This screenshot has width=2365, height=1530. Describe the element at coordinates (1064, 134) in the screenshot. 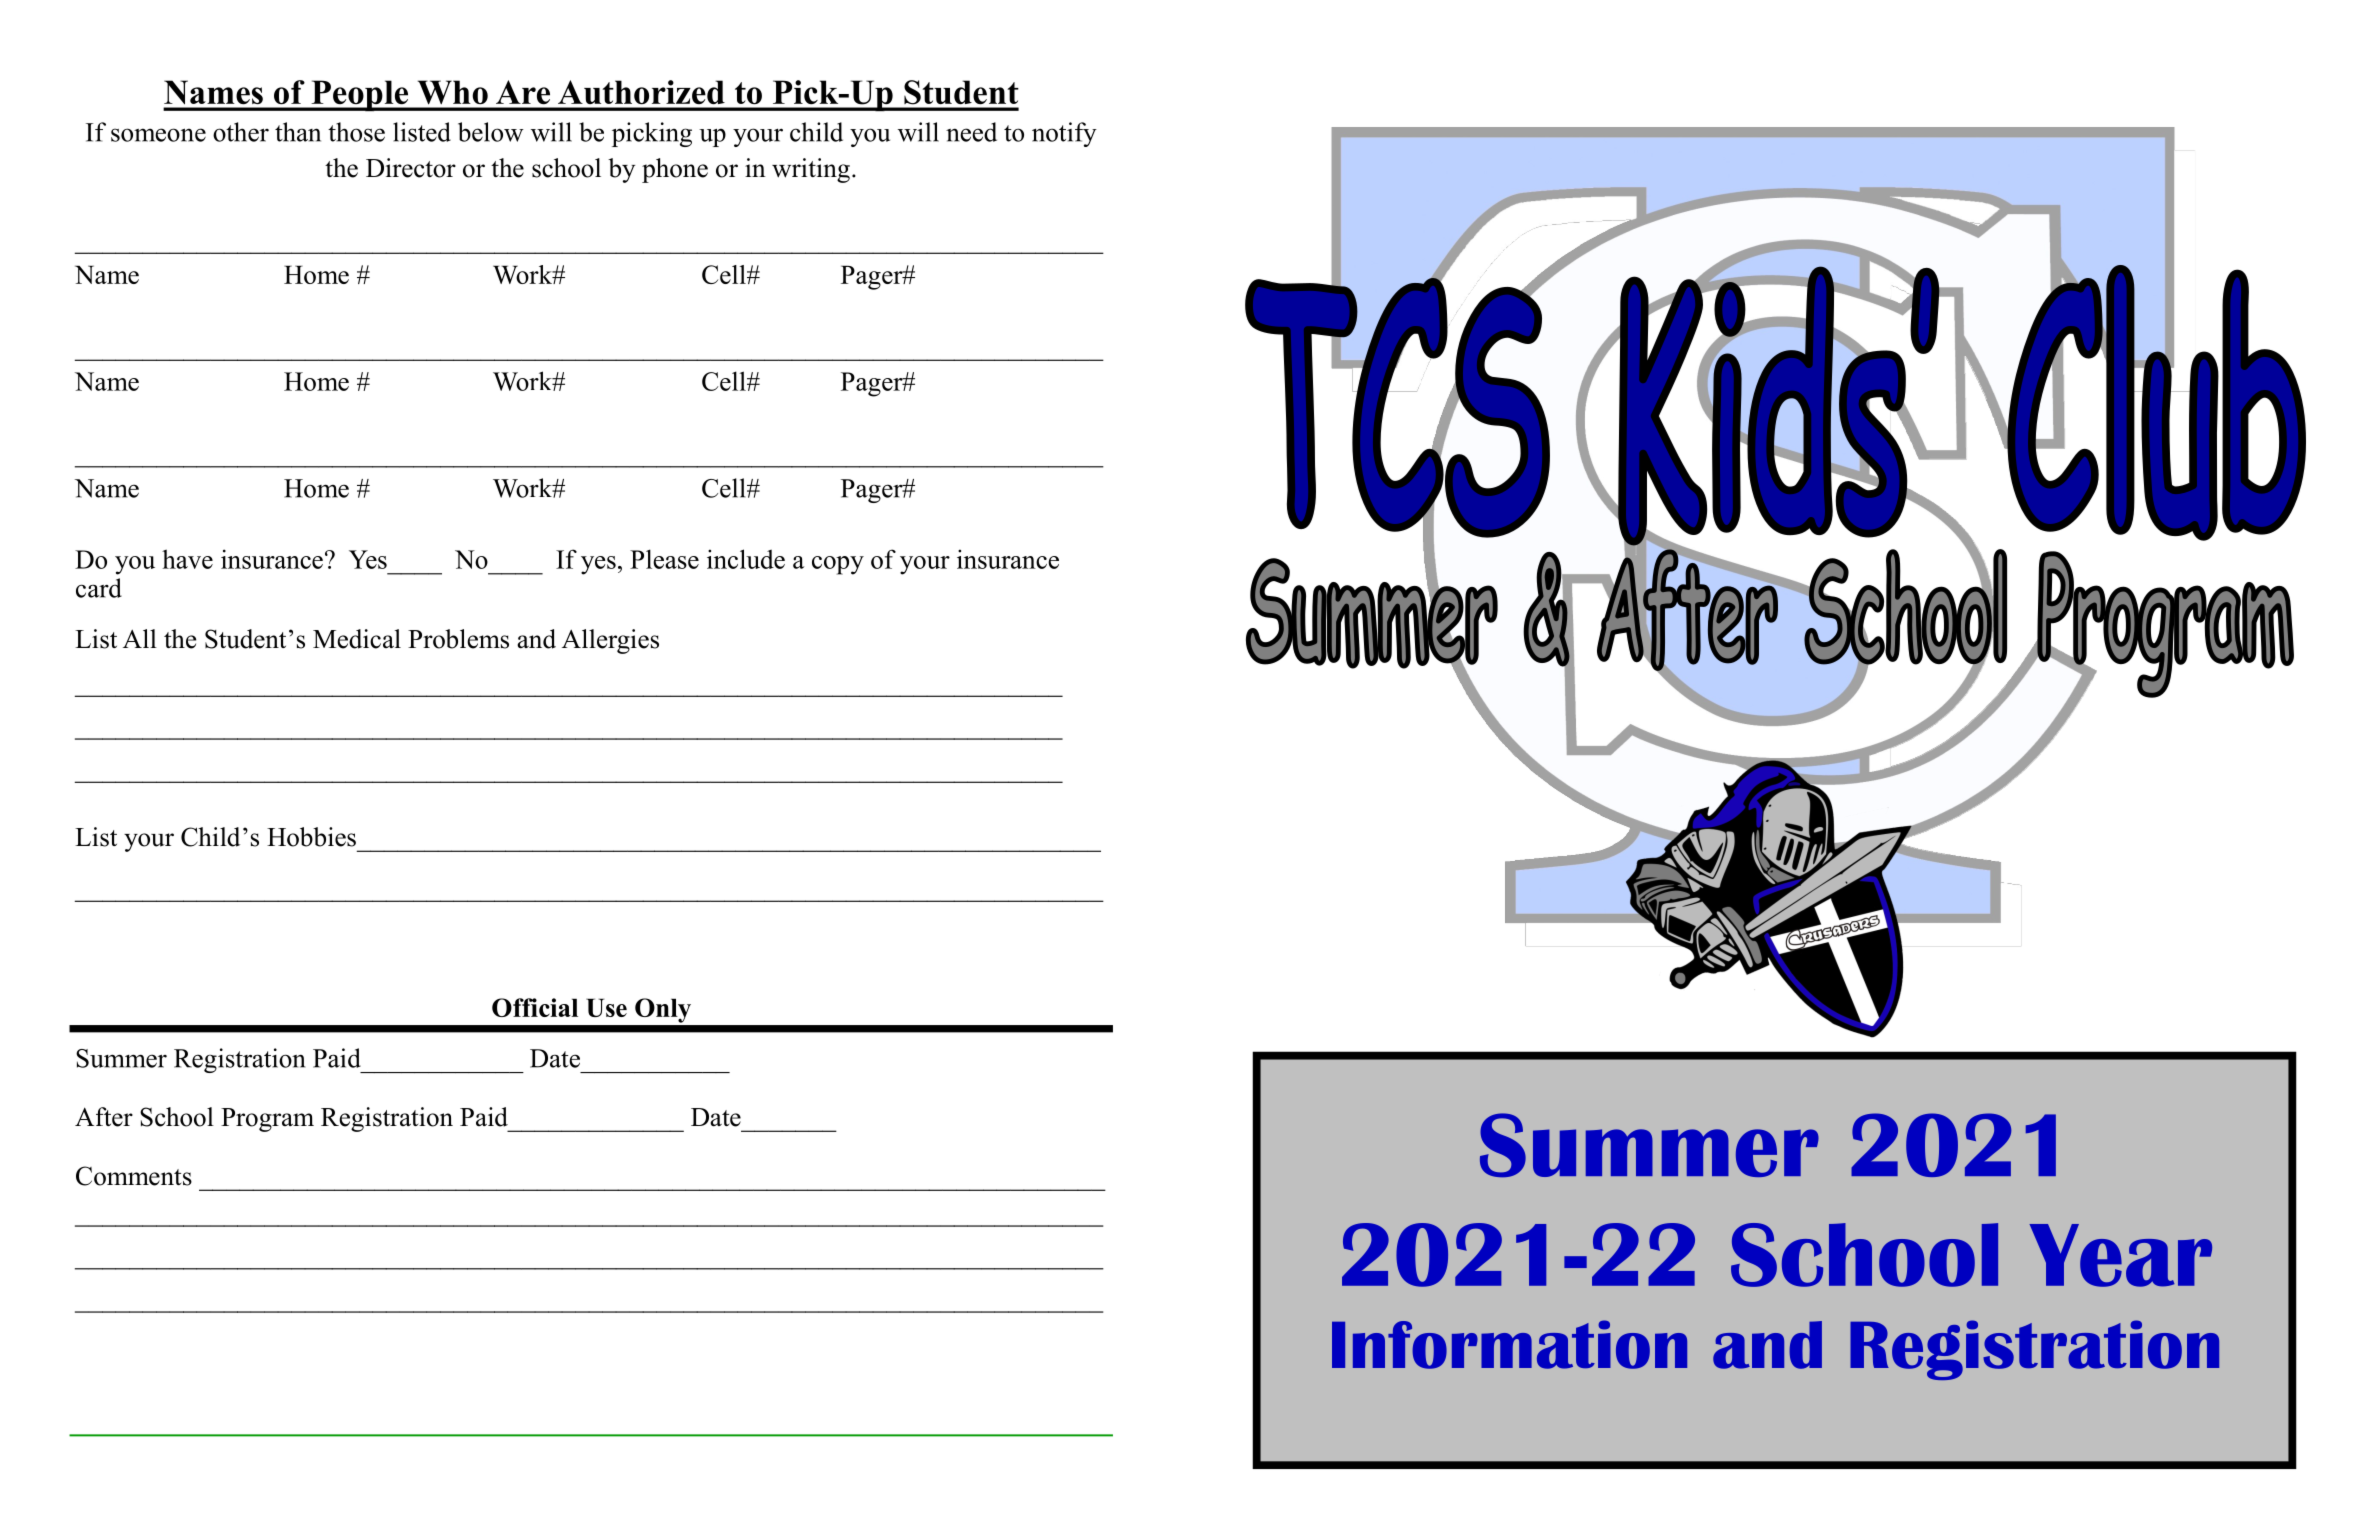

I see `notify` at that location.
